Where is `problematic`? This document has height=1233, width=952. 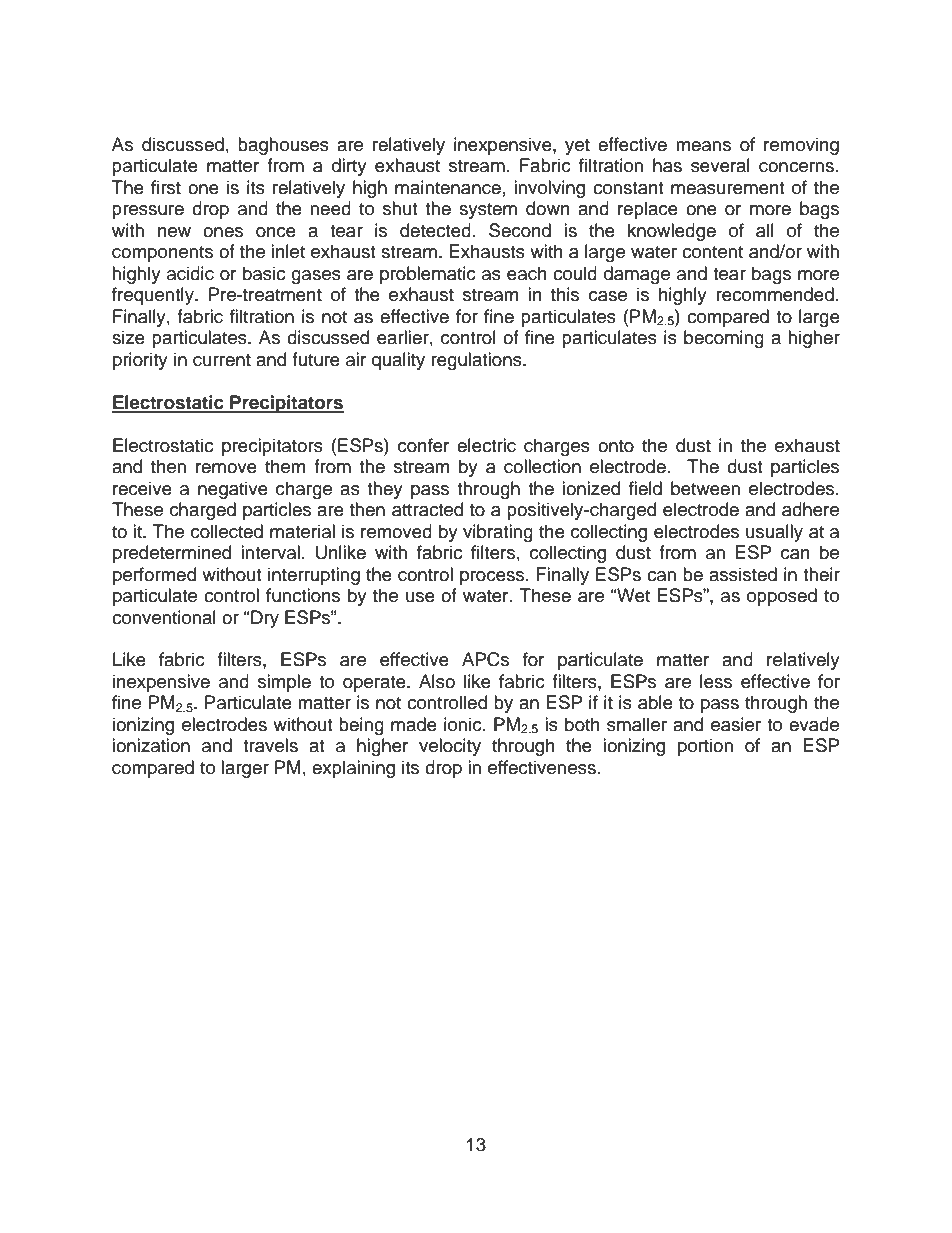 problematic is located at coordinates (428, 275).
